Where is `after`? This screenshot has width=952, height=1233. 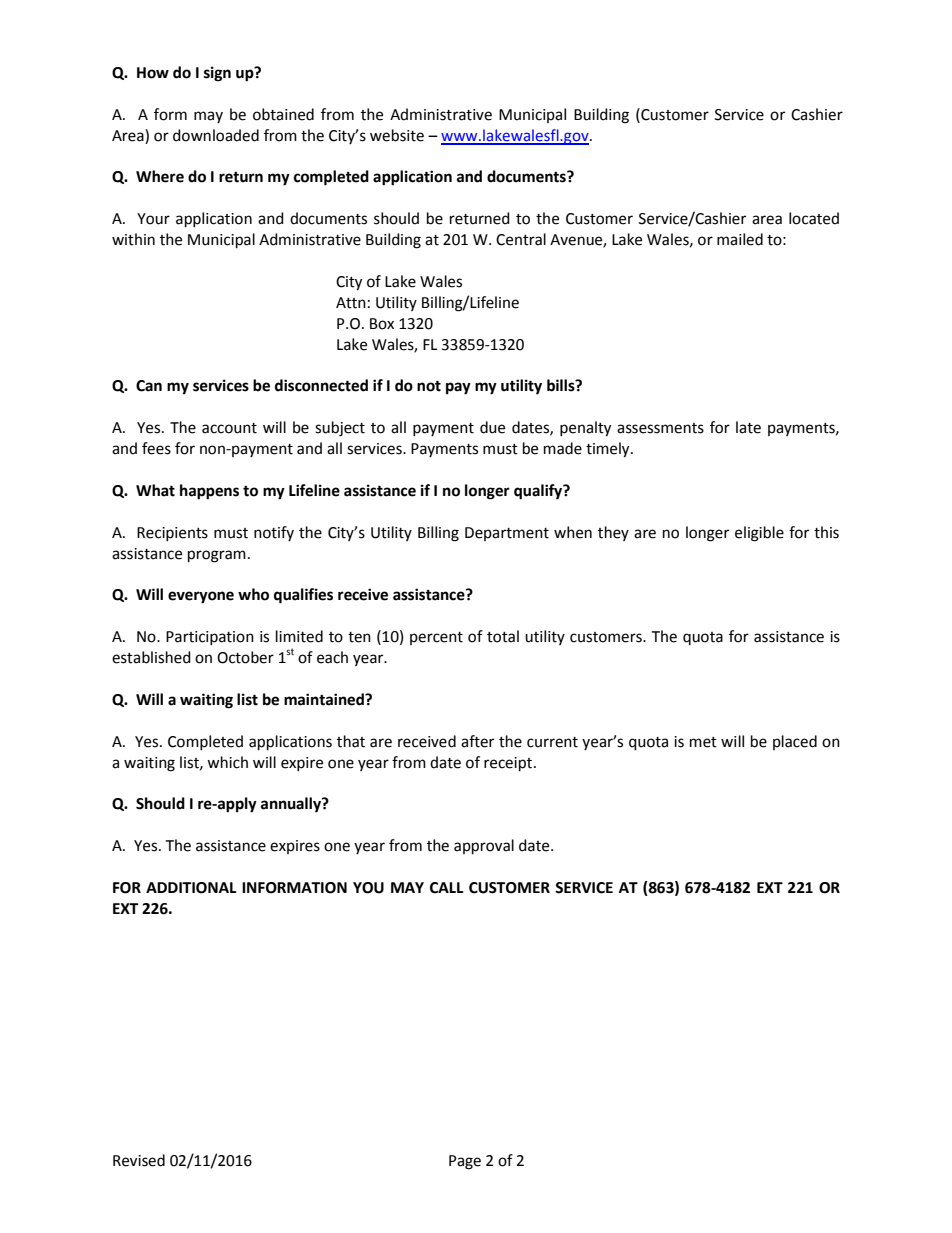
after is located at coordinates (477, 741).
